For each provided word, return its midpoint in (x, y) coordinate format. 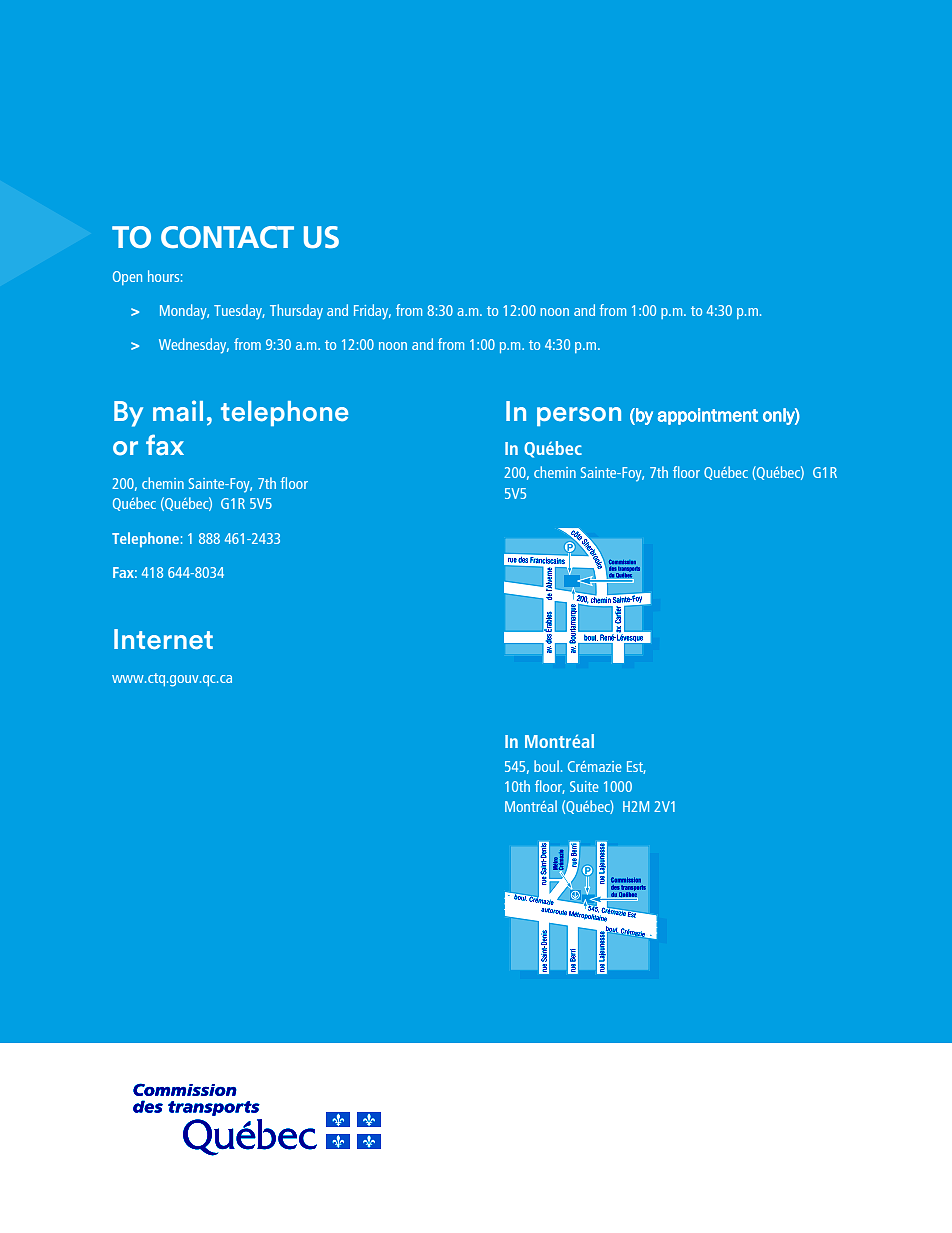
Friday (372, 312)
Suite (584, 786)
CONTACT (227, 237)
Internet (163, 639)
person (579, 416)
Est (636, 767)
